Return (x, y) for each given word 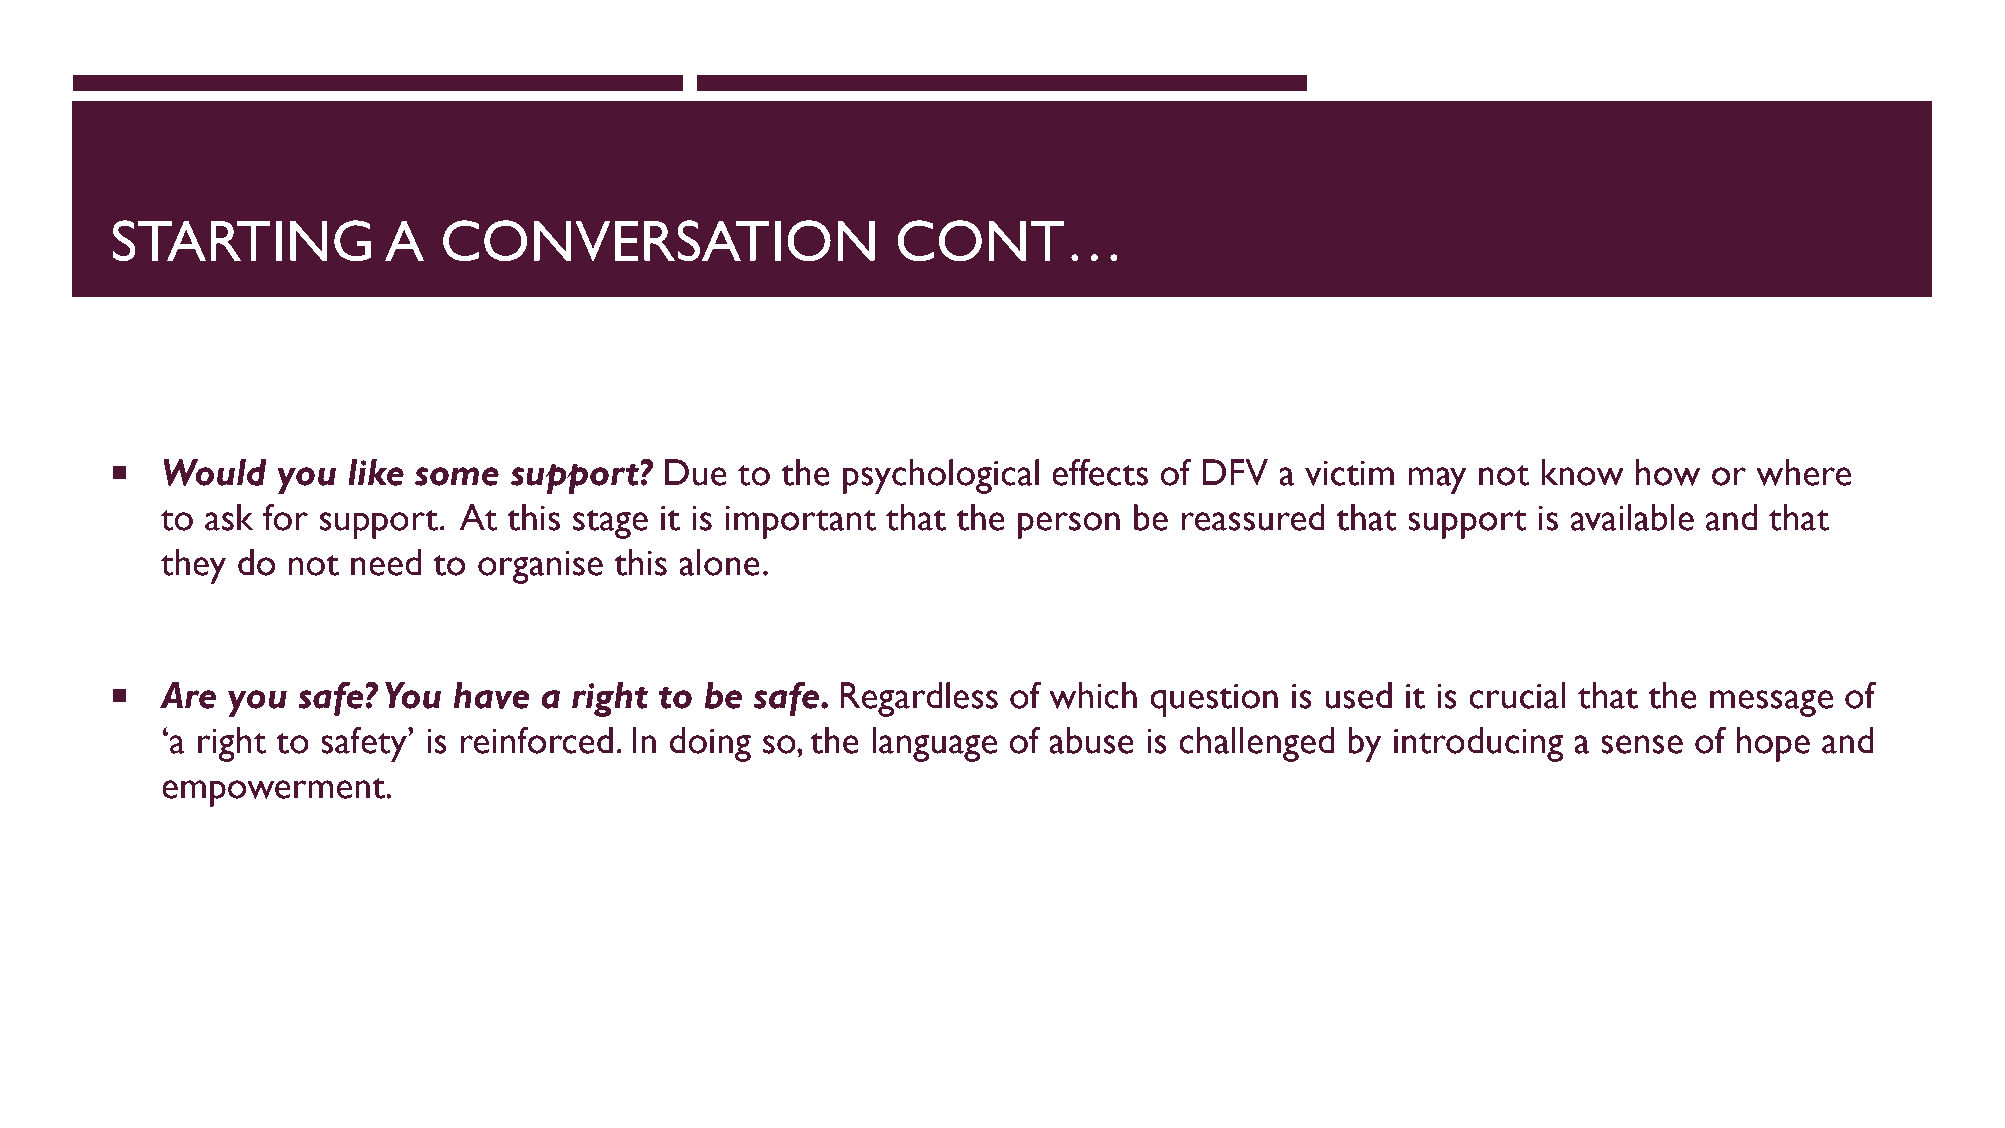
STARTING (242, 240)
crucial (1517, 695)
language (934, 744)
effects (1100, 472)
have (492, 695)
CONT (981, 240)
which (1093, 695)
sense (1642, 744)
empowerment (274, 792)
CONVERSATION (659, 240)
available (1632, 517)
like (376, 472)
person (1069, 525)
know (1582, 472)
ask (229, 517)
